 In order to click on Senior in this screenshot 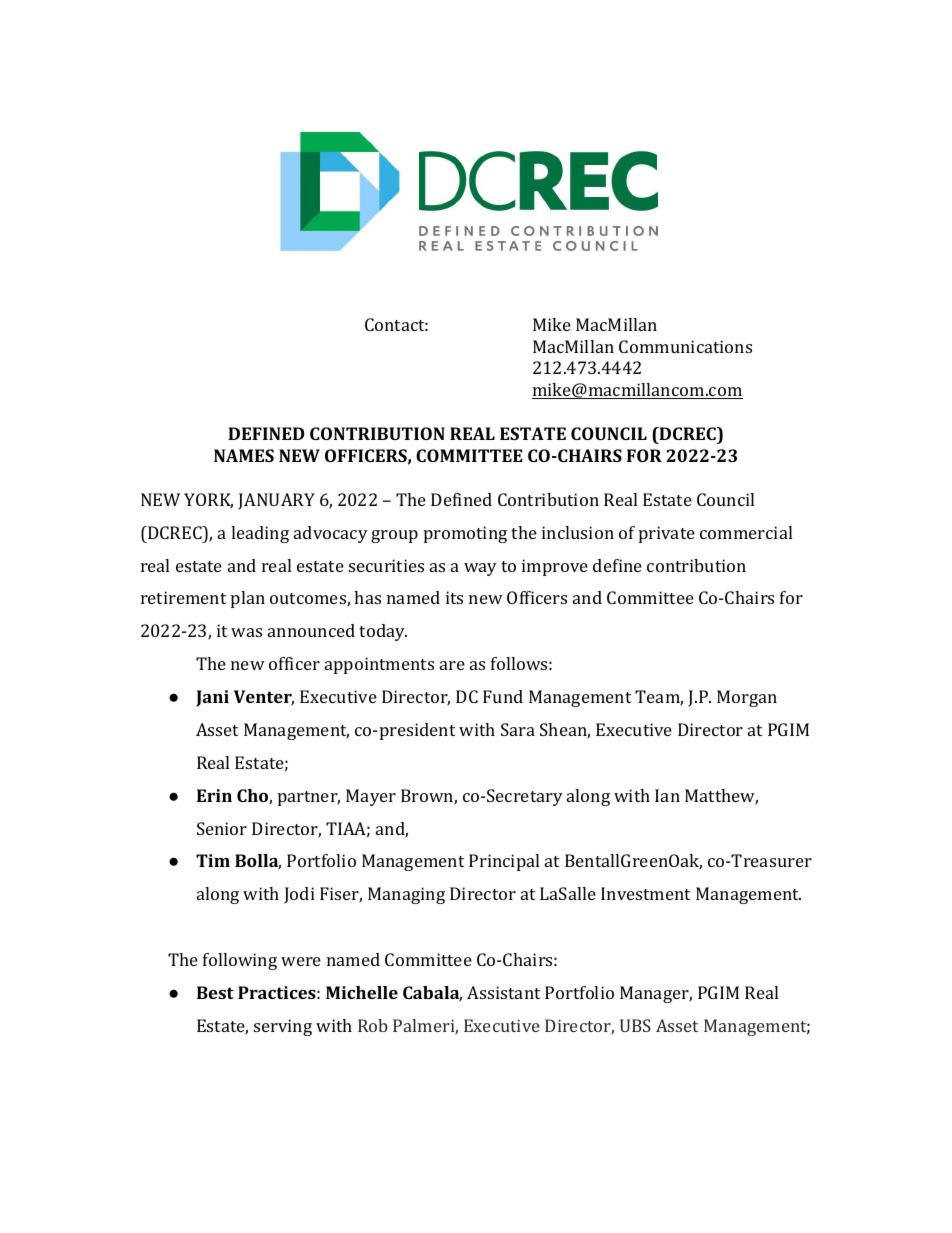, I will do `click(222, 828)`.
